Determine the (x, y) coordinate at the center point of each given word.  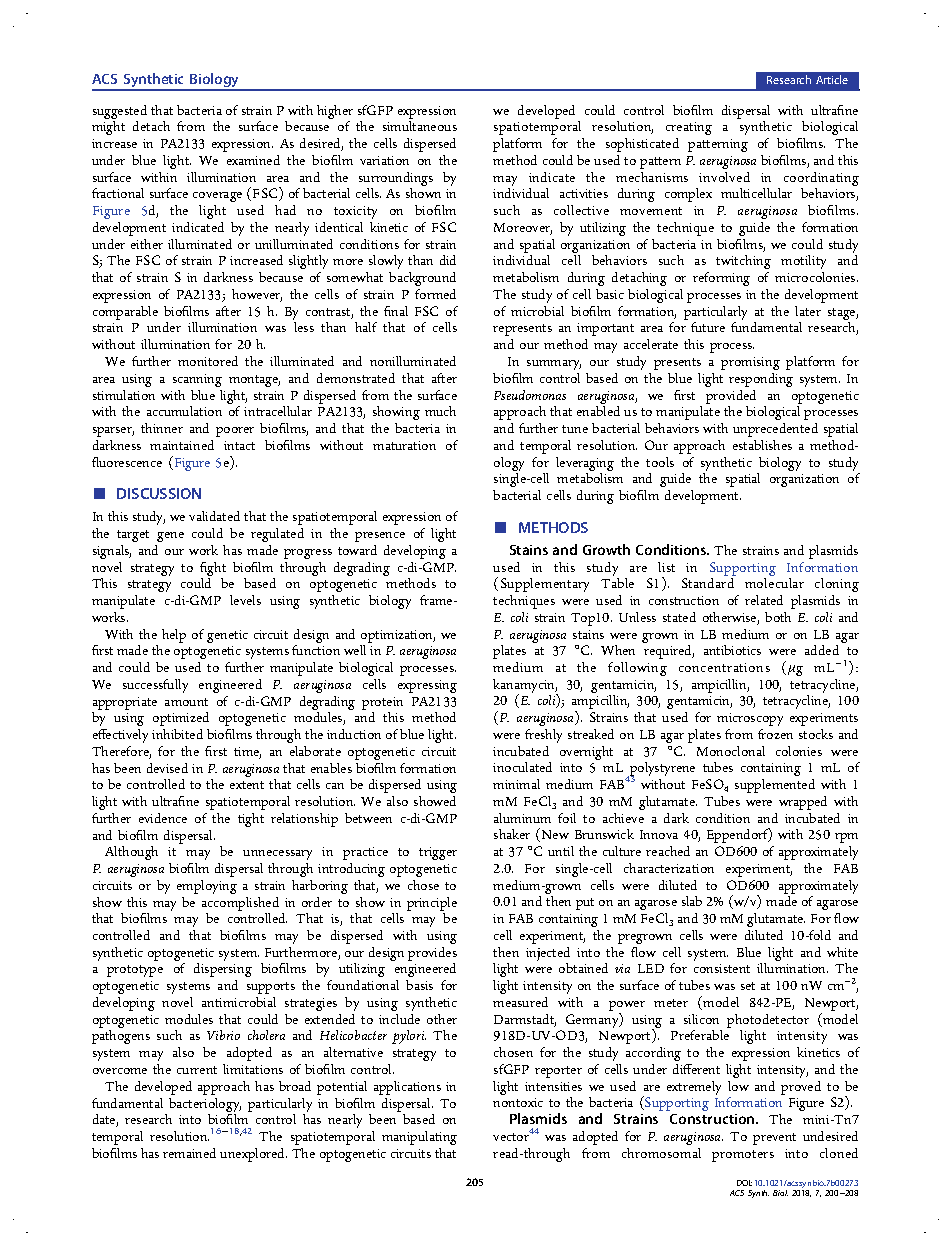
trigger (438, 853)
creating (689, 130)
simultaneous (420, 126)
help (174, 636)
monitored (208, 361)
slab (692, 901)
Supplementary (545, 585)
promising (750, 363)
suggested (120, 113)
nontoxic (518, 1102)
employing (207, 887)
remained (189, 1153)
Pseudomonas (530, 395)
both (778, 617)
